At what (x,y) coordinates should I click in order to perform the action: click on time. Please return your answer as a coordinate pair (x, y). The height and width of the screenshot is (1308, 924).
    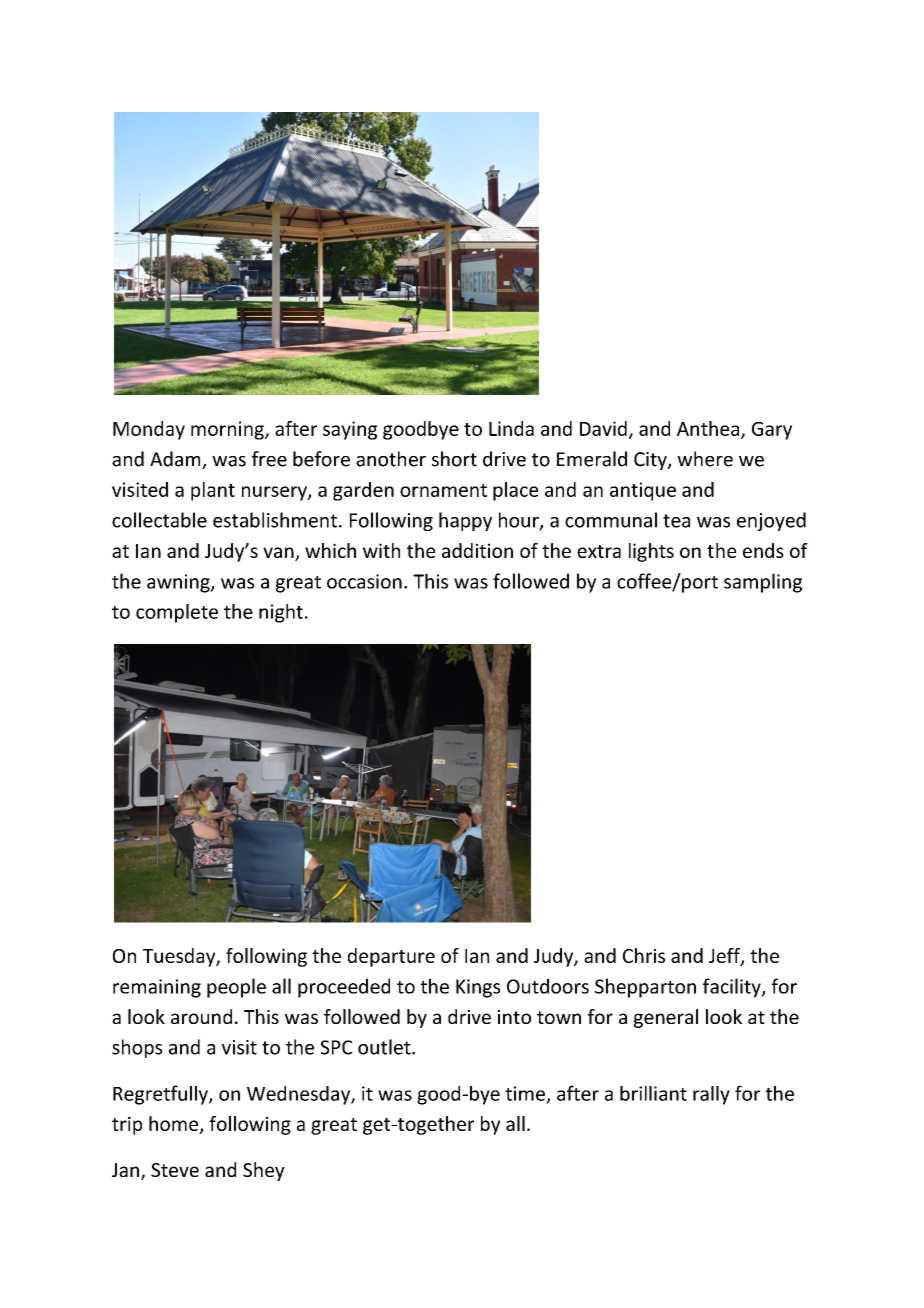
    Looking at the image, I should click on (525, 1093).
